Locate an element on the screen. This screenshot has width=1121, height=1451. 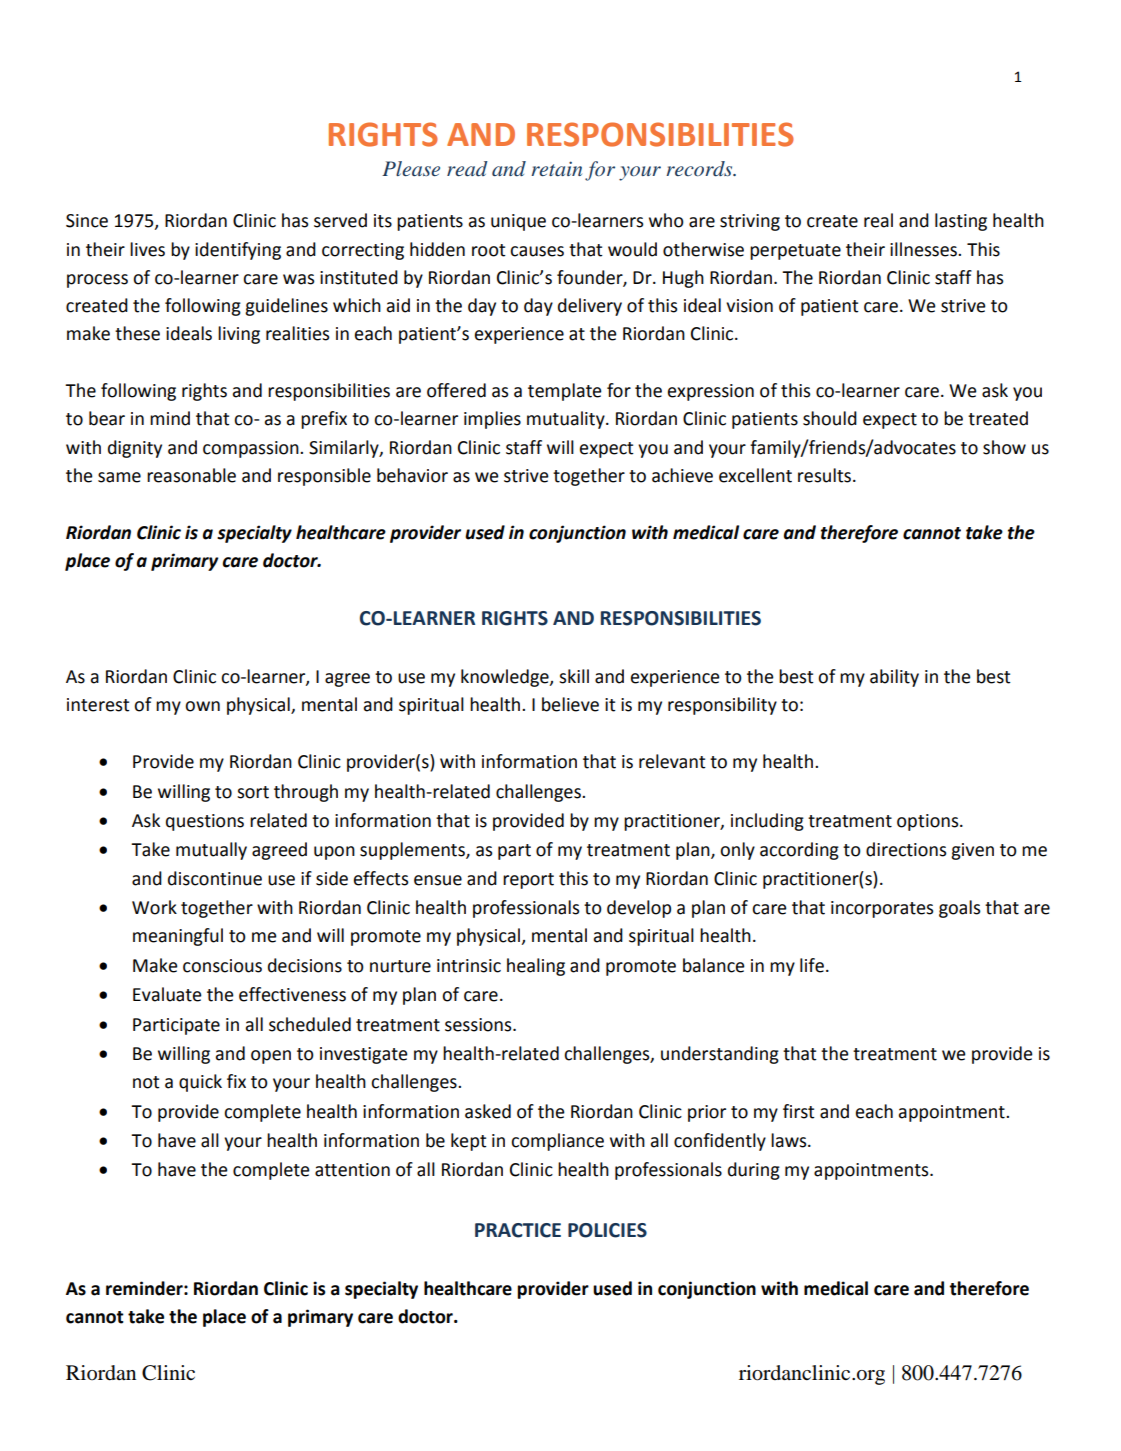
PRACTICE is located at coordinates (518, 1230).
